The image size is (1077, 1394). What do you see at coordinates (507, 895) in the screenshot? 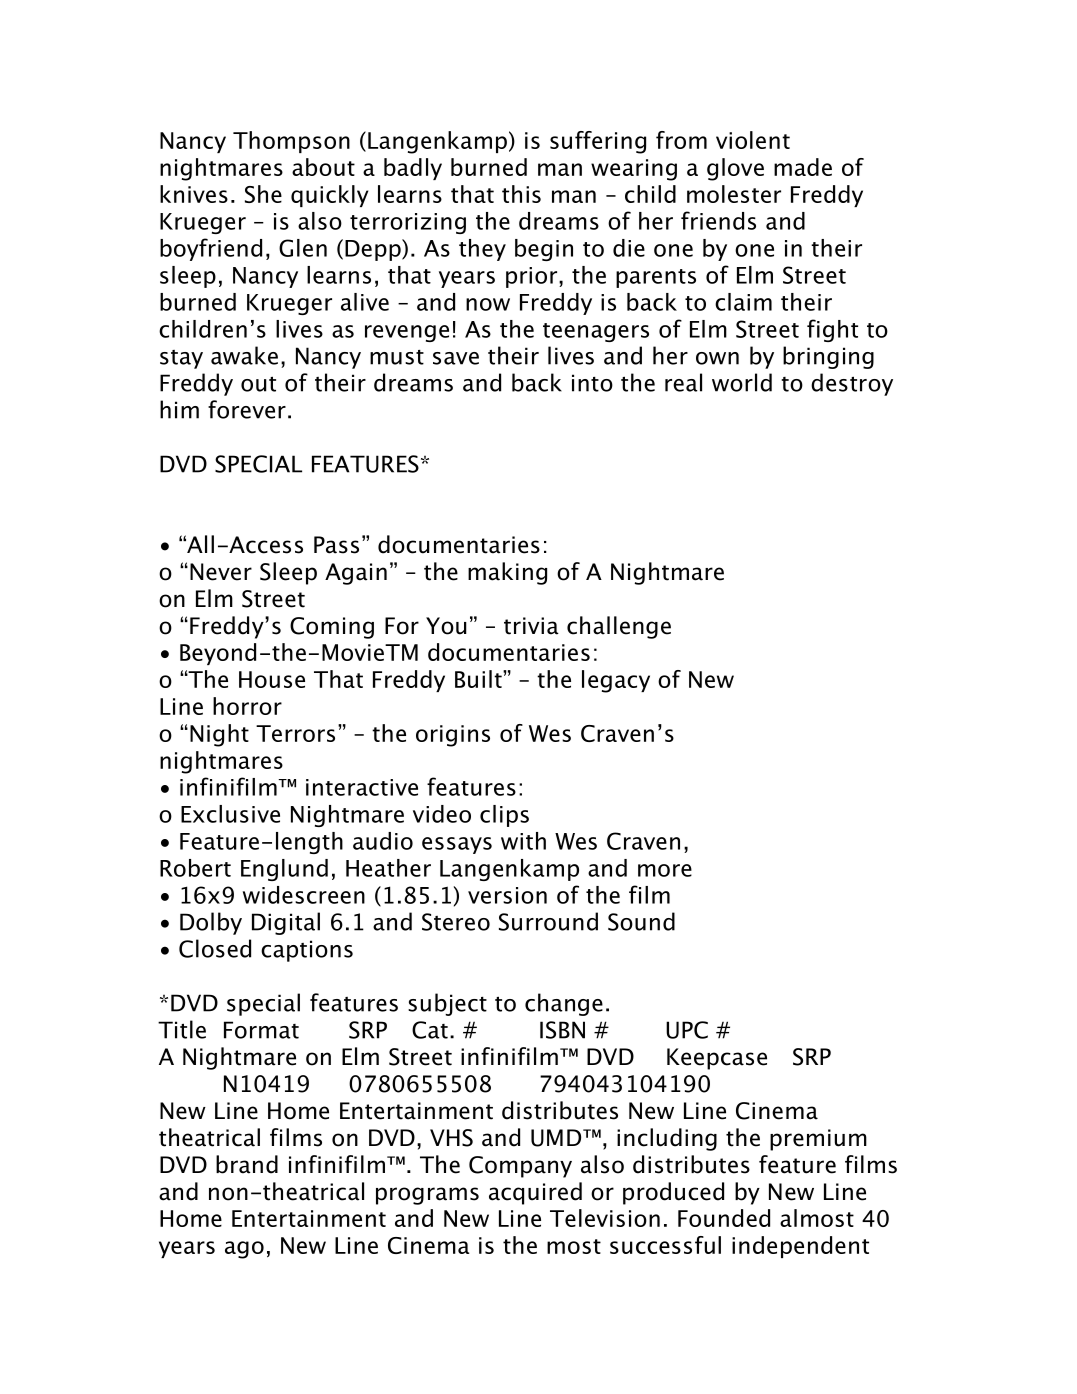
I see `version` at bounding box center [507, 895].
